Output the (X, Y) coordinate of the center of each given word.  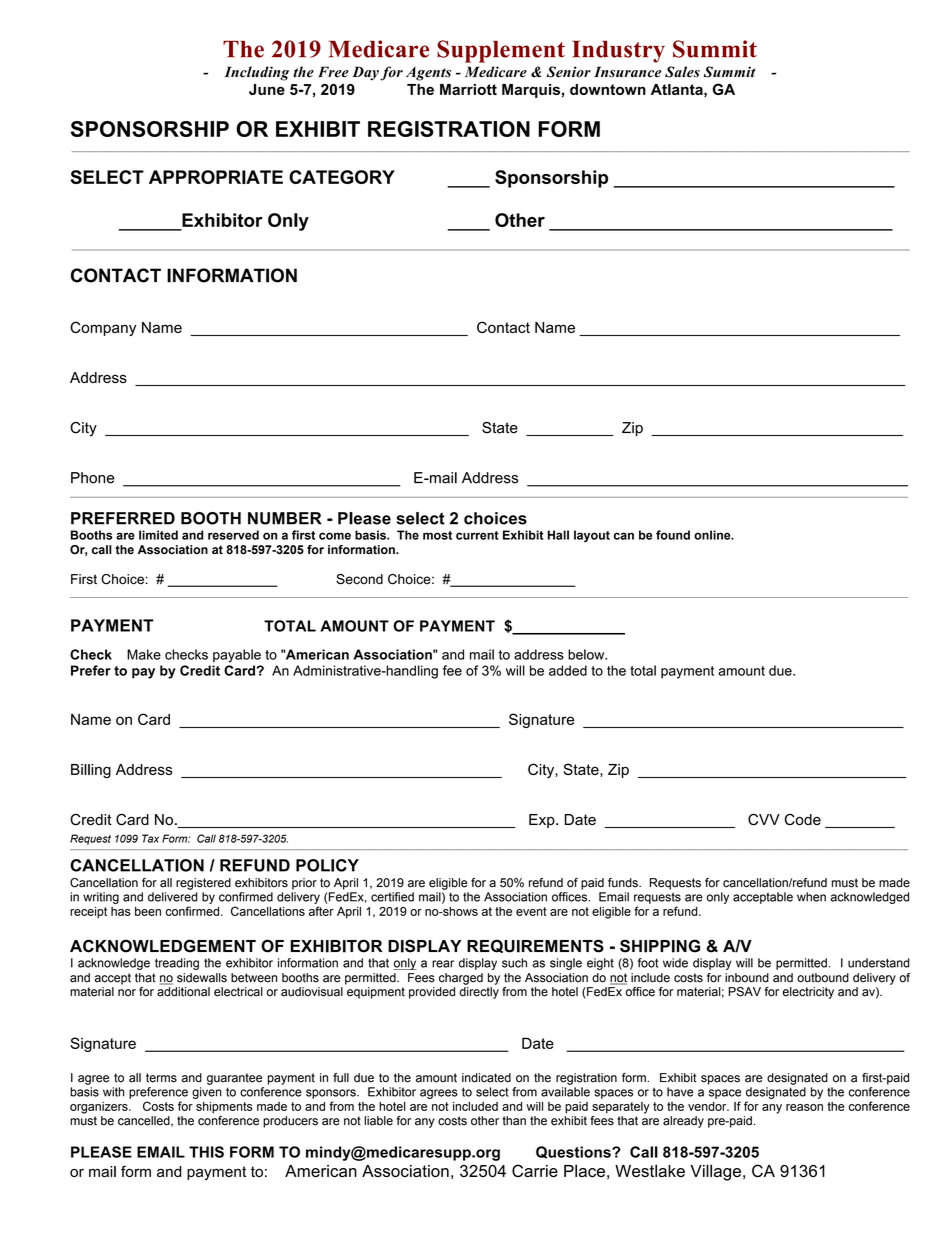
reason (804, 1107)
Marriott (468, 89)
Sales (682, 72)
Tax (150, 838)
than (514, 1121)
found (673, 535)
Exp (543, 821)
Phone (93, 478)
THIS (206, 1152)
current (477, 535)
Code (803, 820)
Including (257, 73)
